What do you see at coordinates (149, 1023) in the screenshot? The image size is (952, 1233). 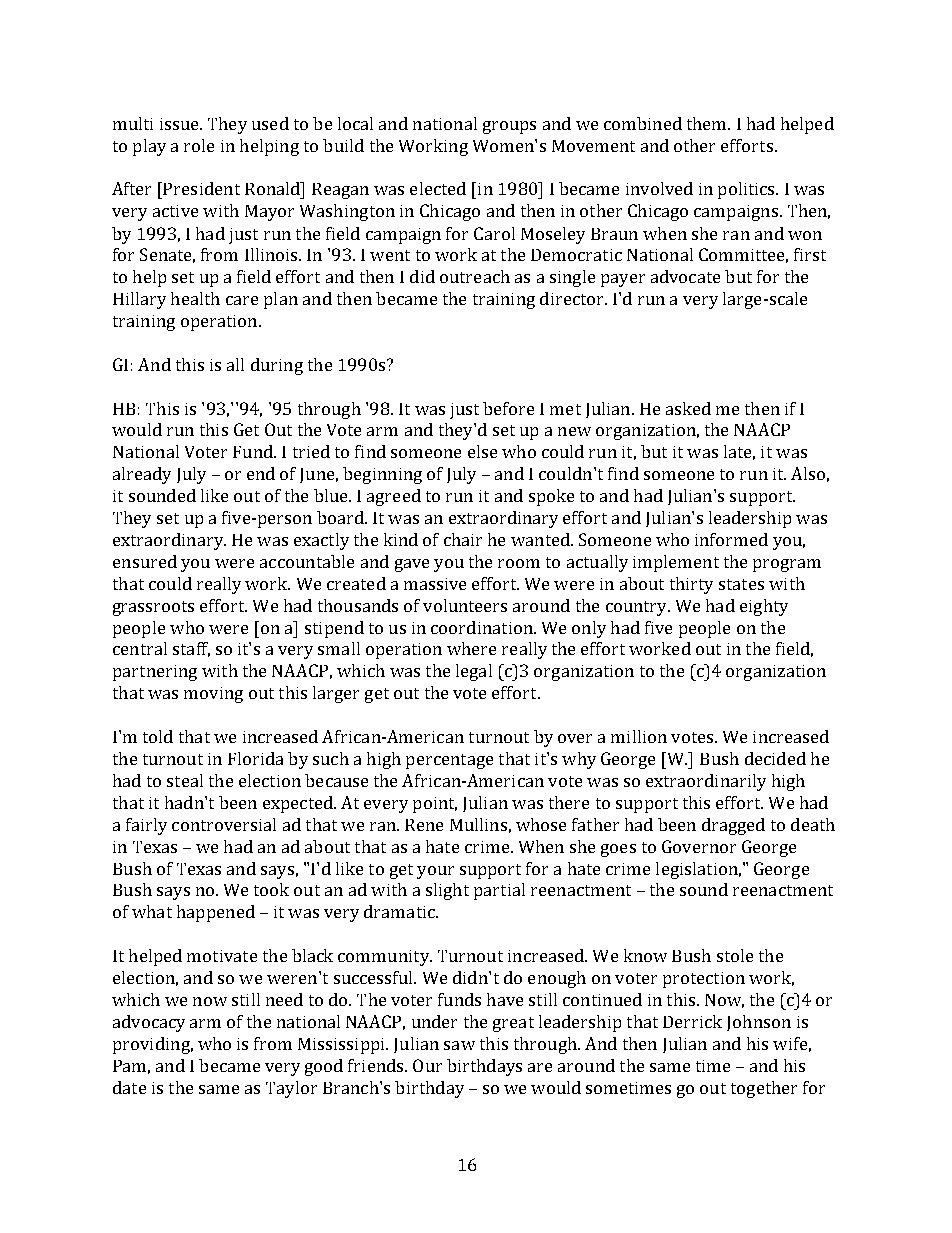 I see `advocacy` at bounding box center [149, 1023].
